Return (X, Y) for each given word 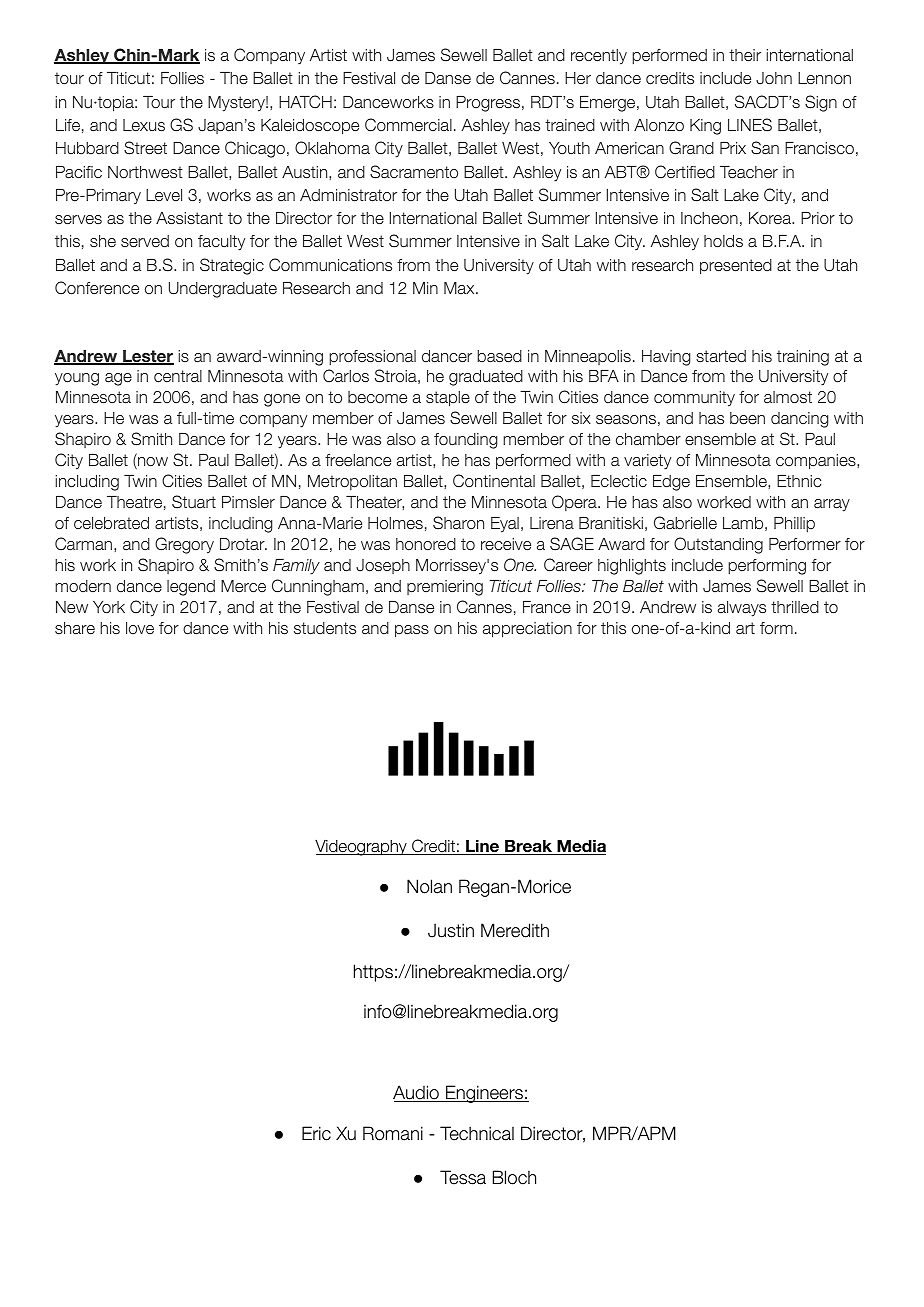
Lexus (144, 125)
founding (466, 441)
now (152, 463)
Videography (362, 848)
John (774, 78)
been (747, 418)
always (742, 609)
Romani (393, 1133)
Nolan (429, 886)
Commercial (408, 125)
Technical (477, 1133)
